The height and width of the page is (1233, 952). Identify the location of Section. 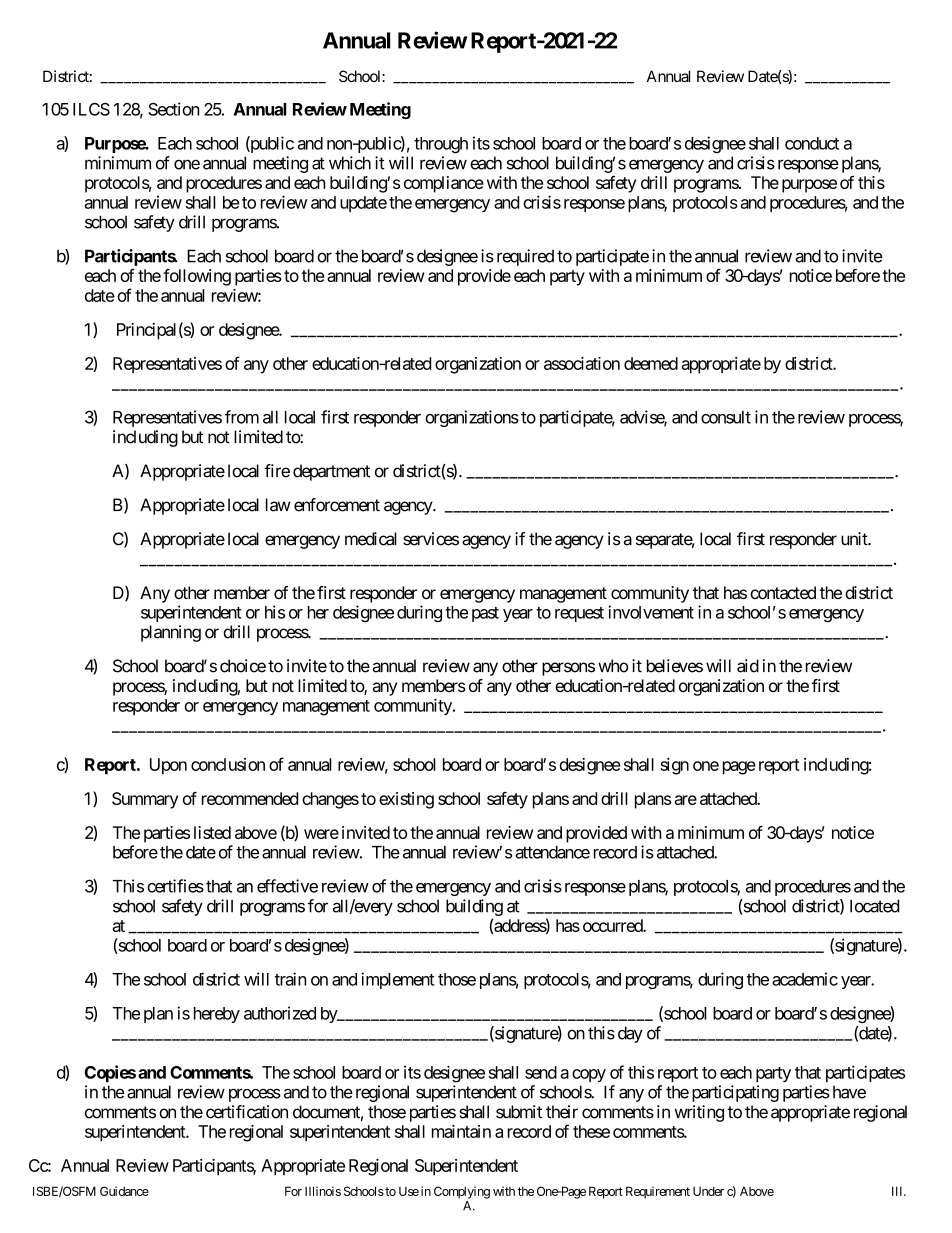
(174, 109).
